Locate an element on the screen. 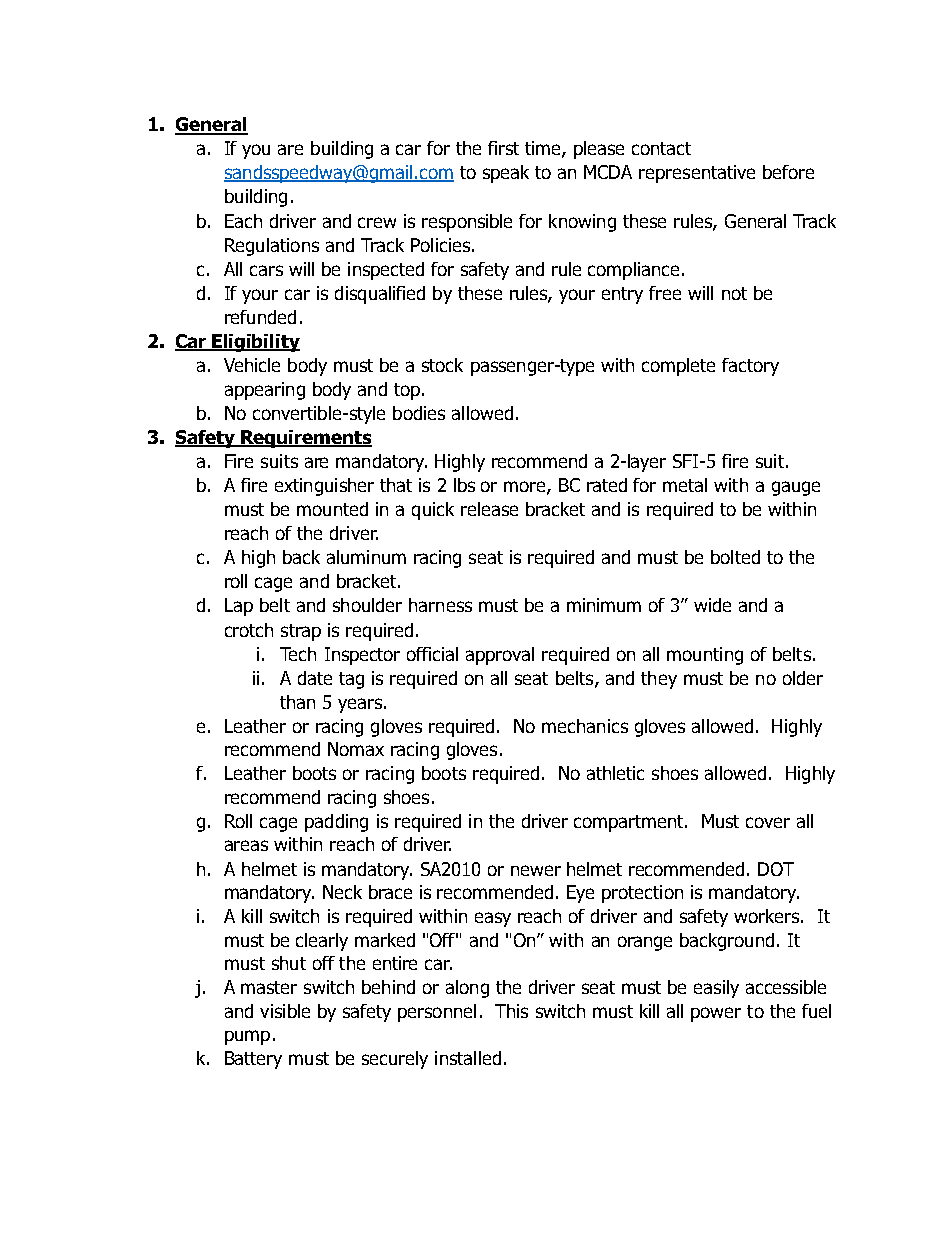  speak is located at coordinates (506, 174).
